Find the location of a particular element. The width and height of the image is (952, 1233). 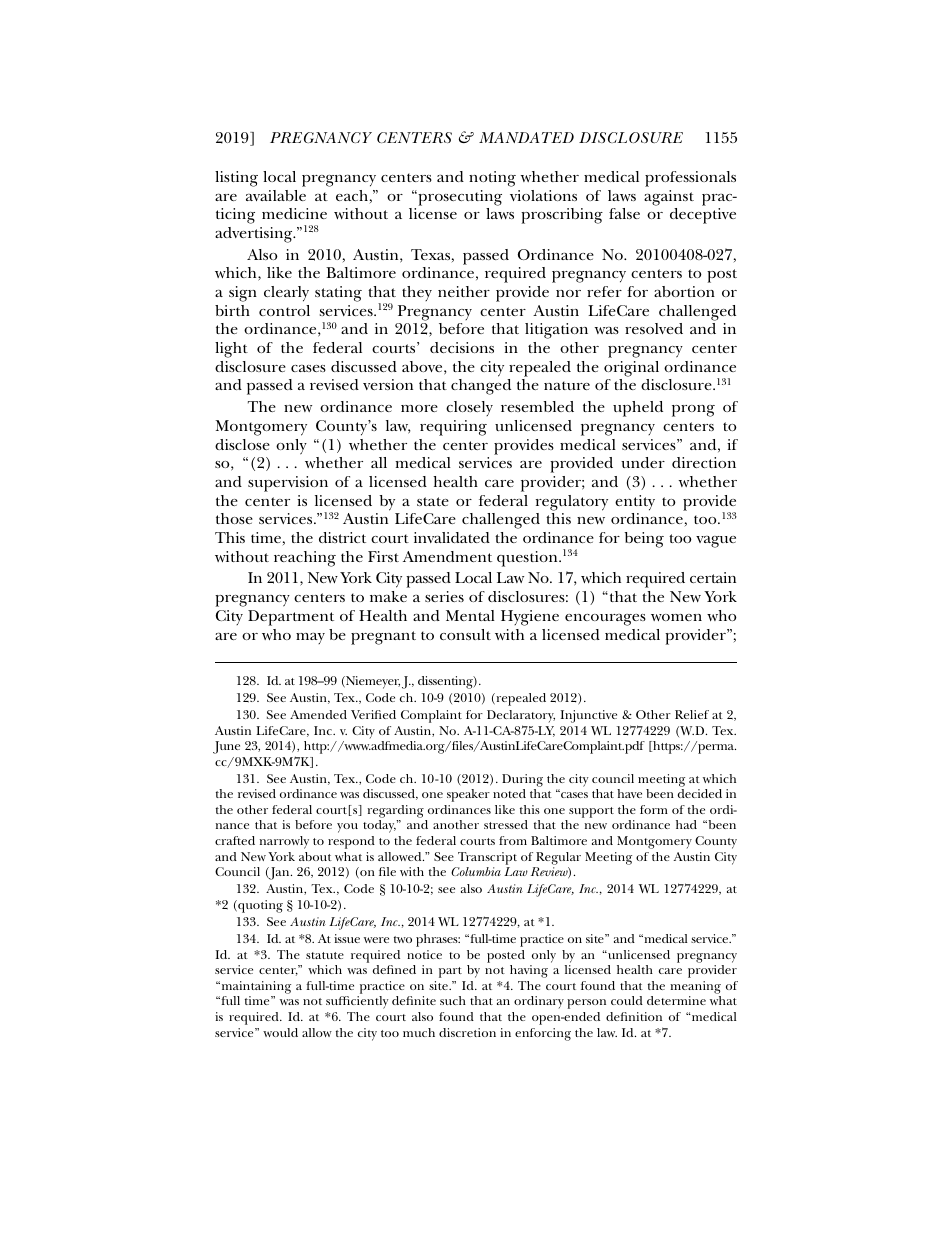

determine is located at coordinates (676, 1000).
